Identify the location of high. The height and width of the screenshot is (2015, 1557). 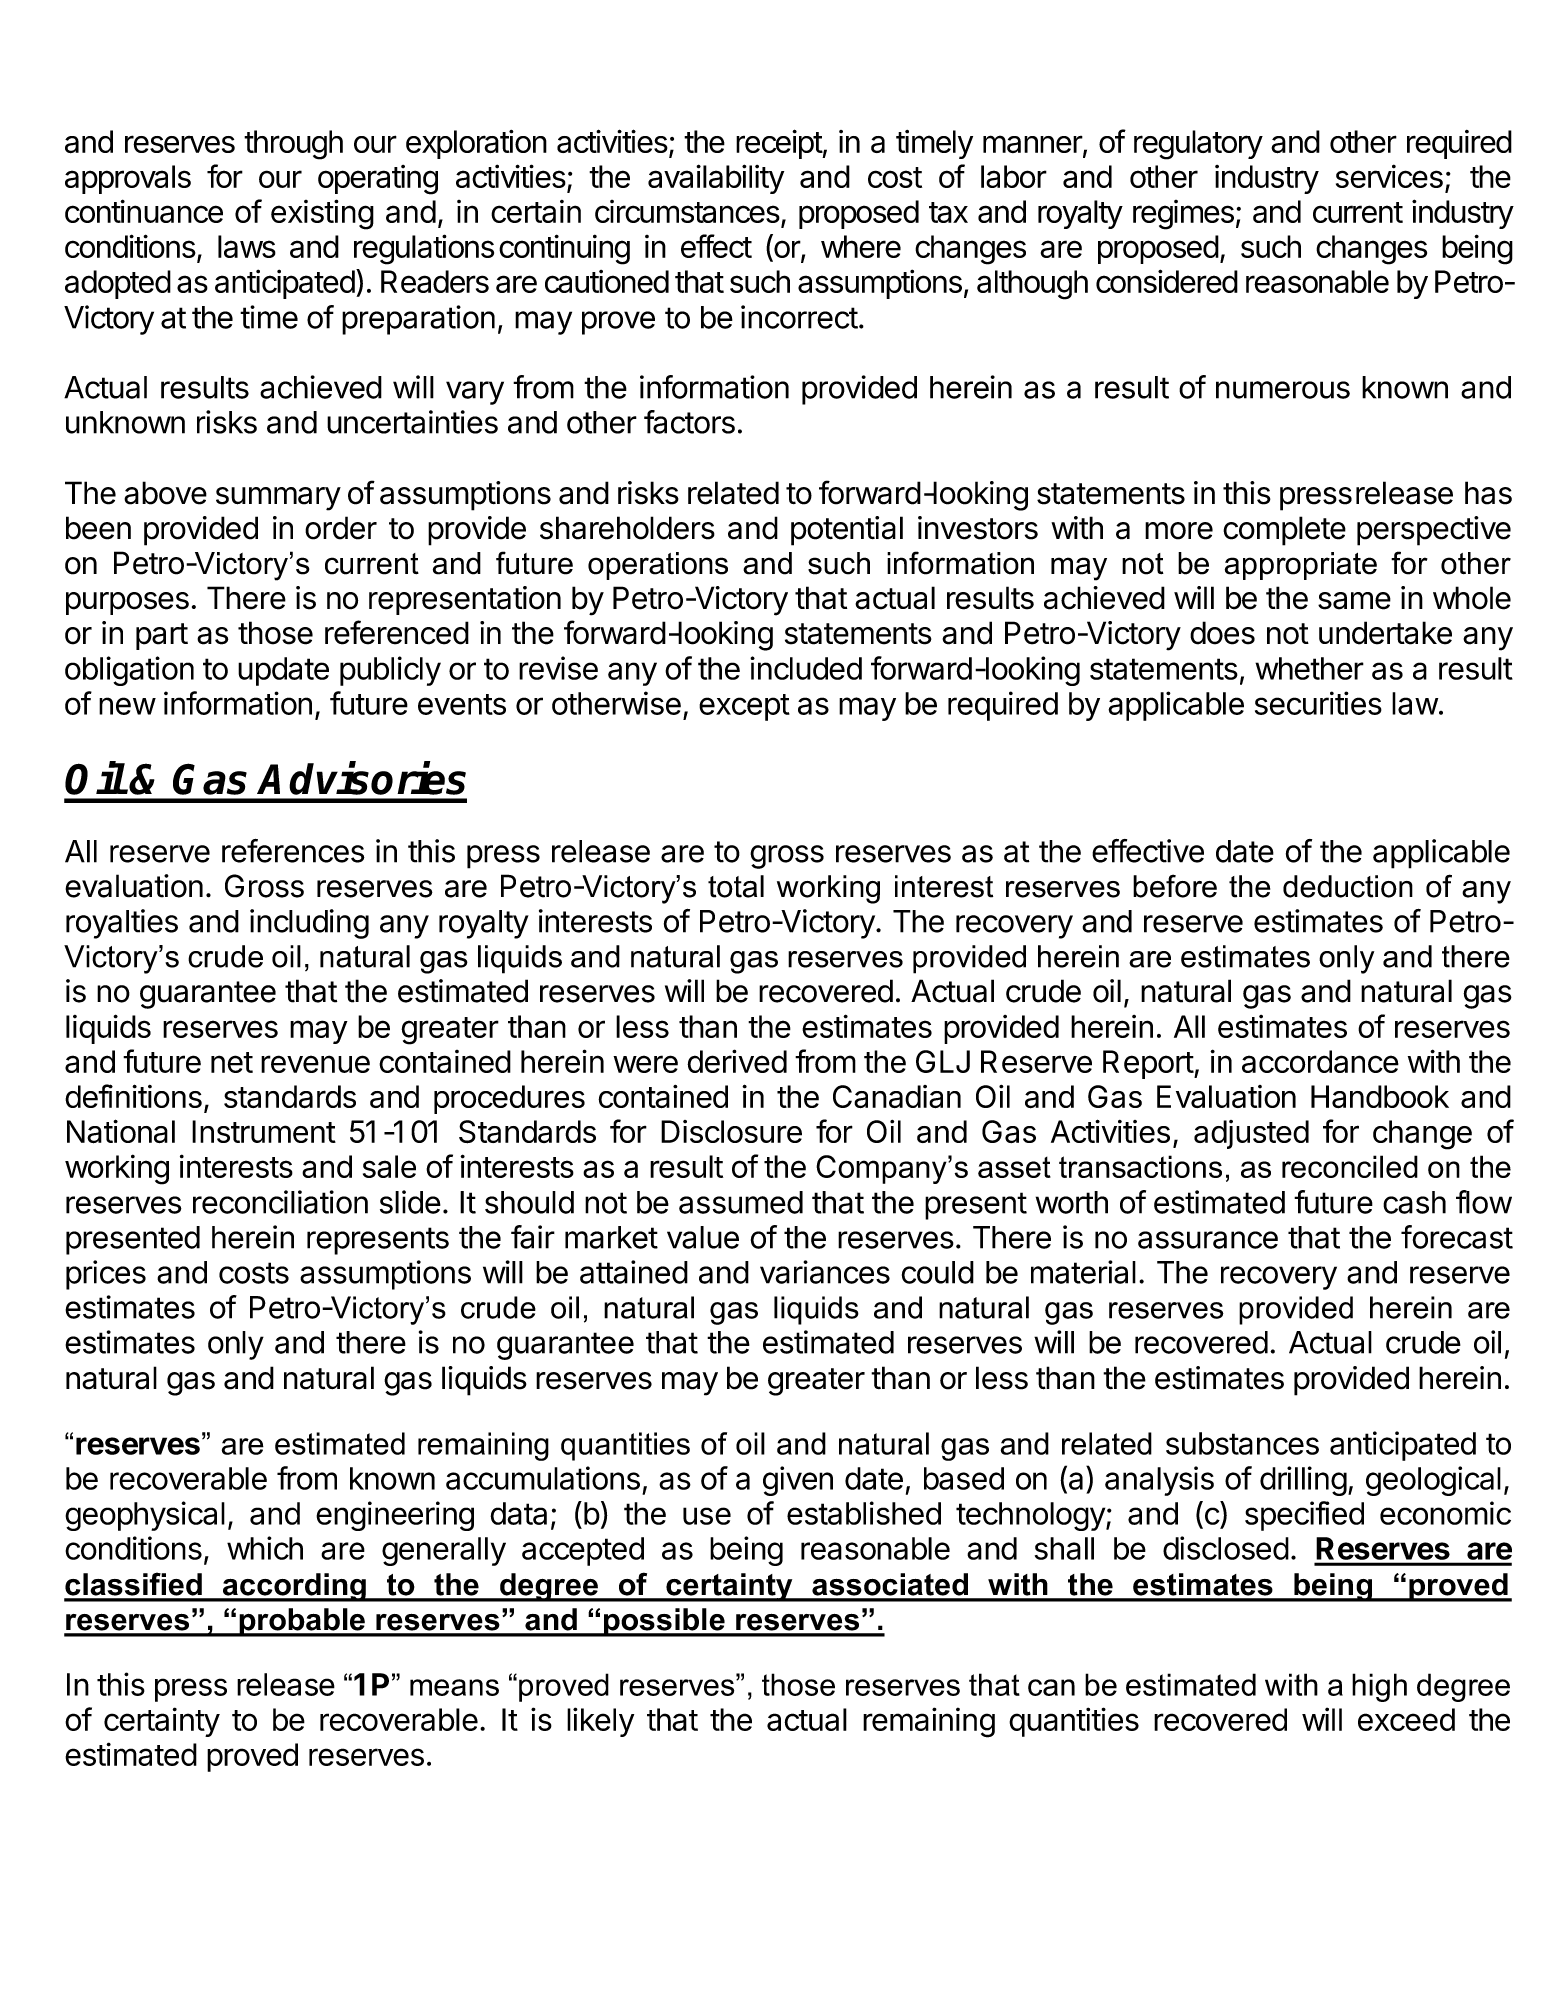
(1379, 1687).
